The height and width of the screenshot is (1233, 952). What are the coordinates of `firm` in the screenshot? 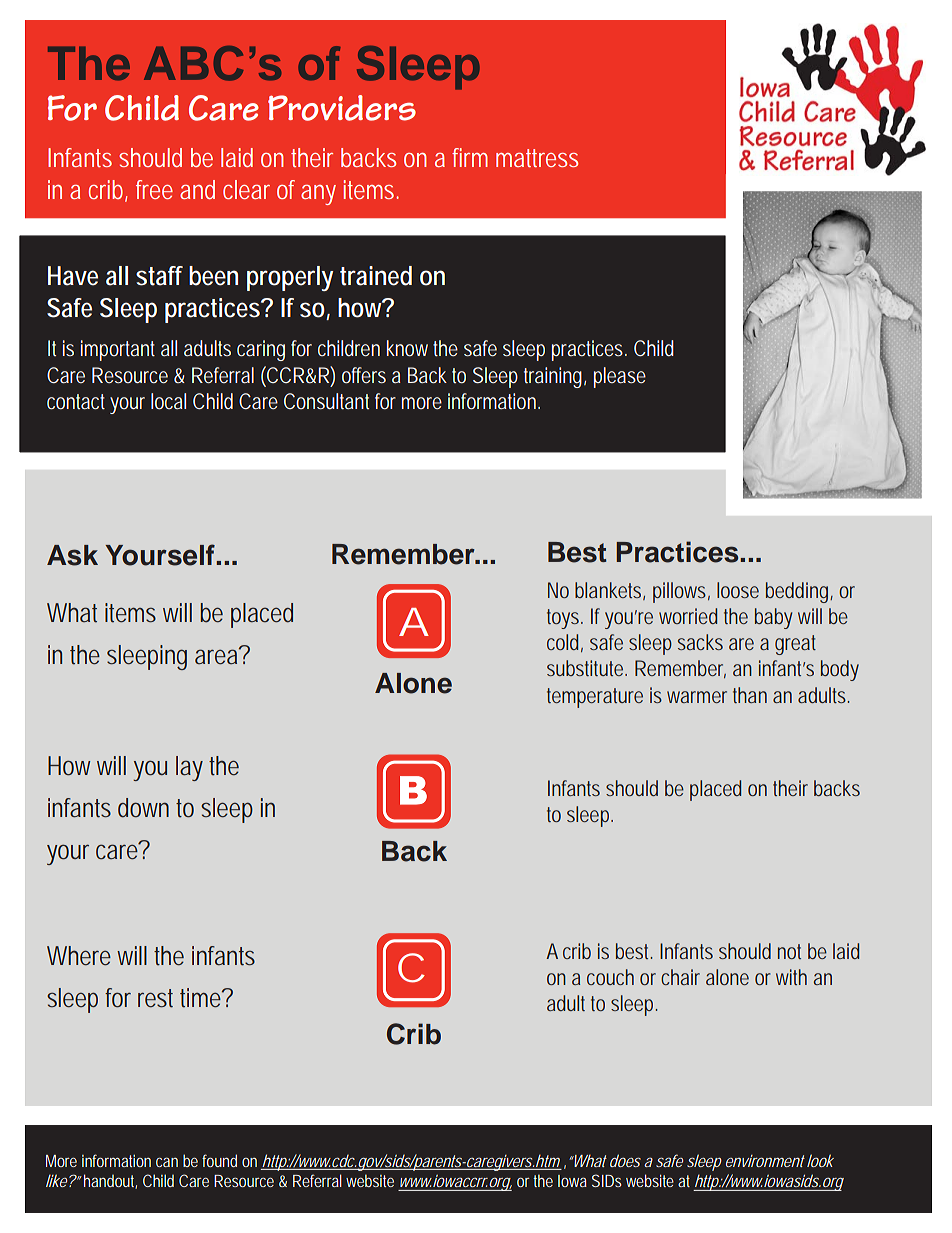 It's located at (470, 157).
